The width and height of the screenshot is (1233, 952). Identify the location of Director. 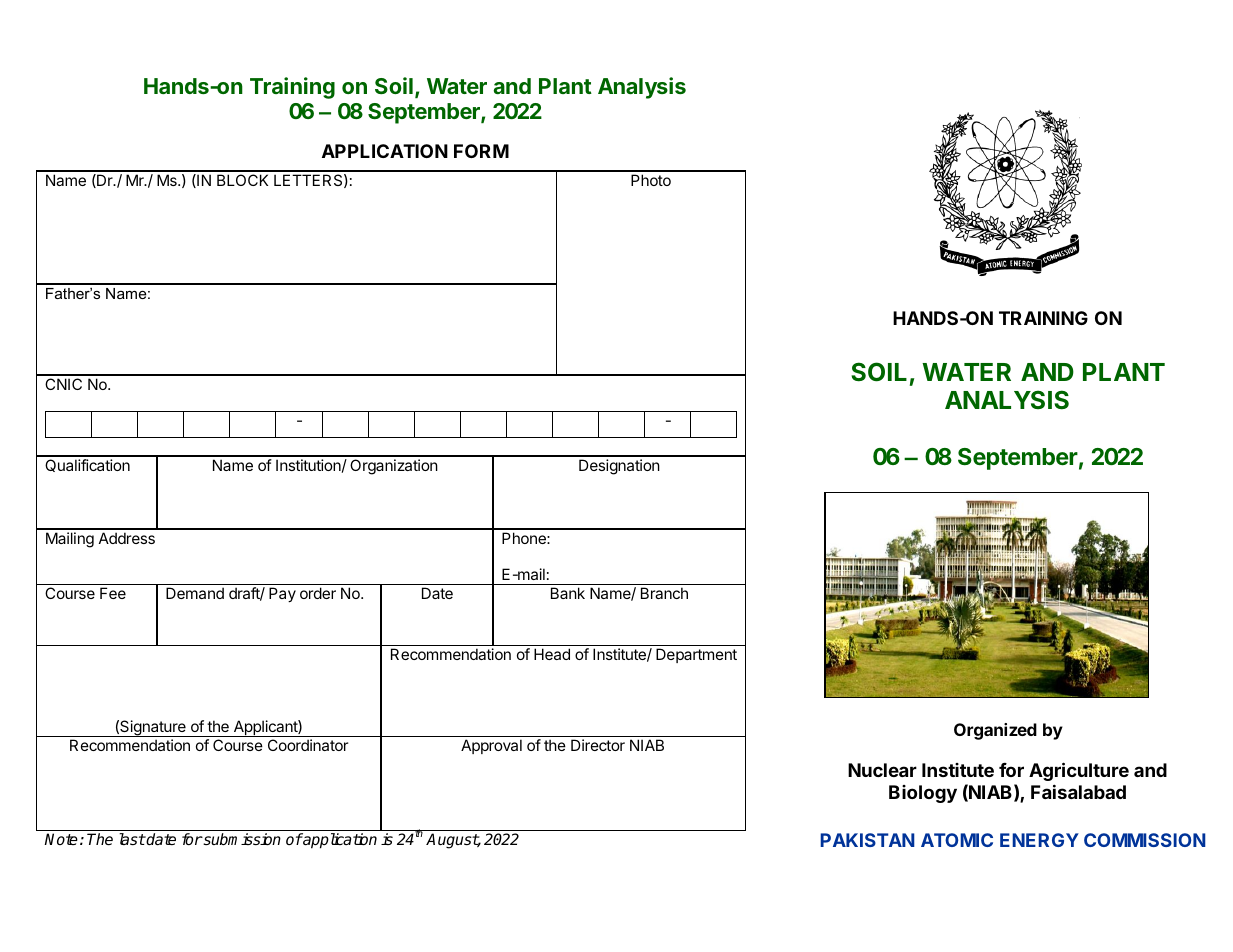
(598, 745).
